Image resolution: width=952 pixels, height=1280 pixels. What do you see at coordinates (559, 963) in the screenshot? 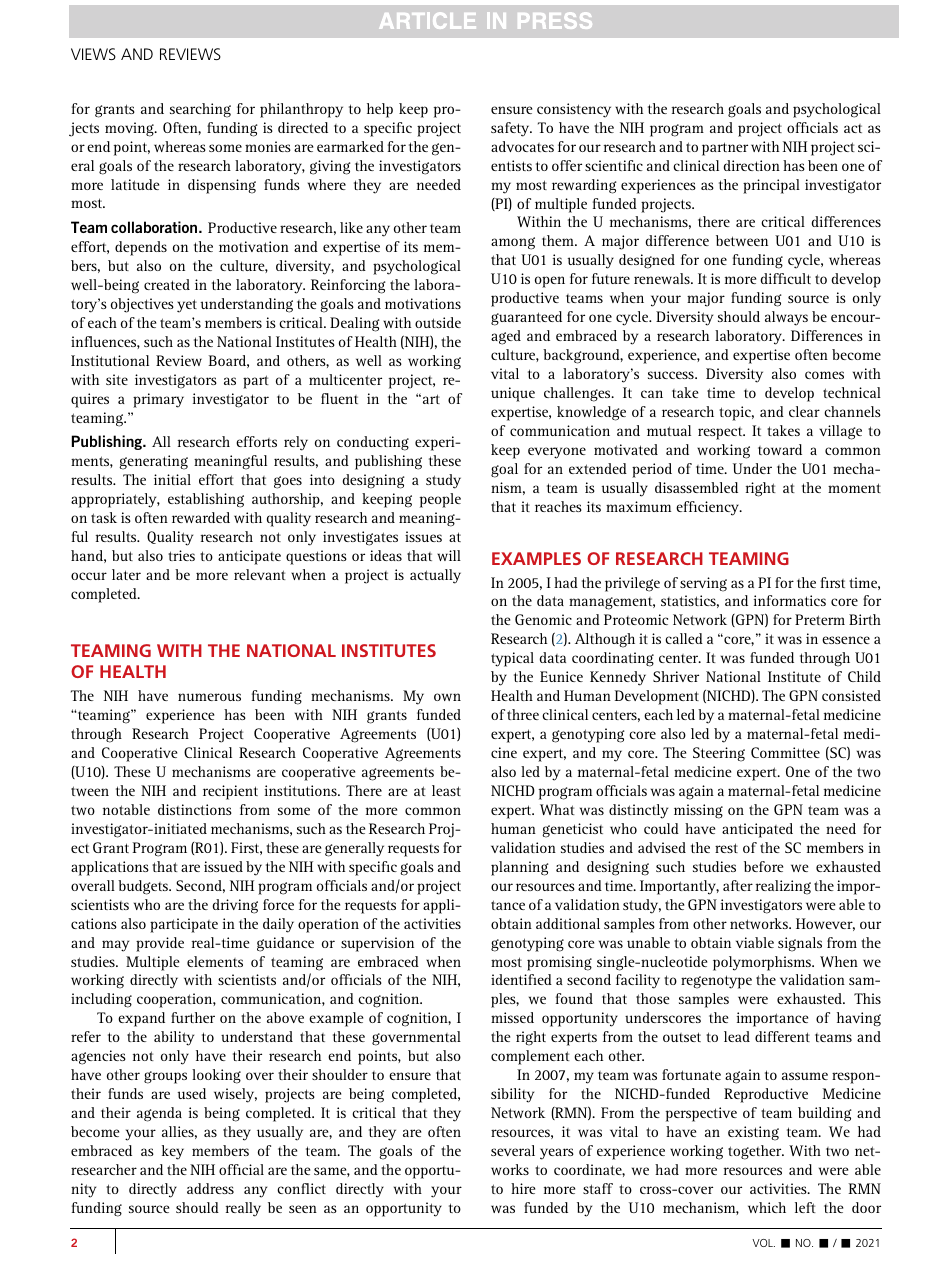
I see `promising` at bounding box center [559, 963].
